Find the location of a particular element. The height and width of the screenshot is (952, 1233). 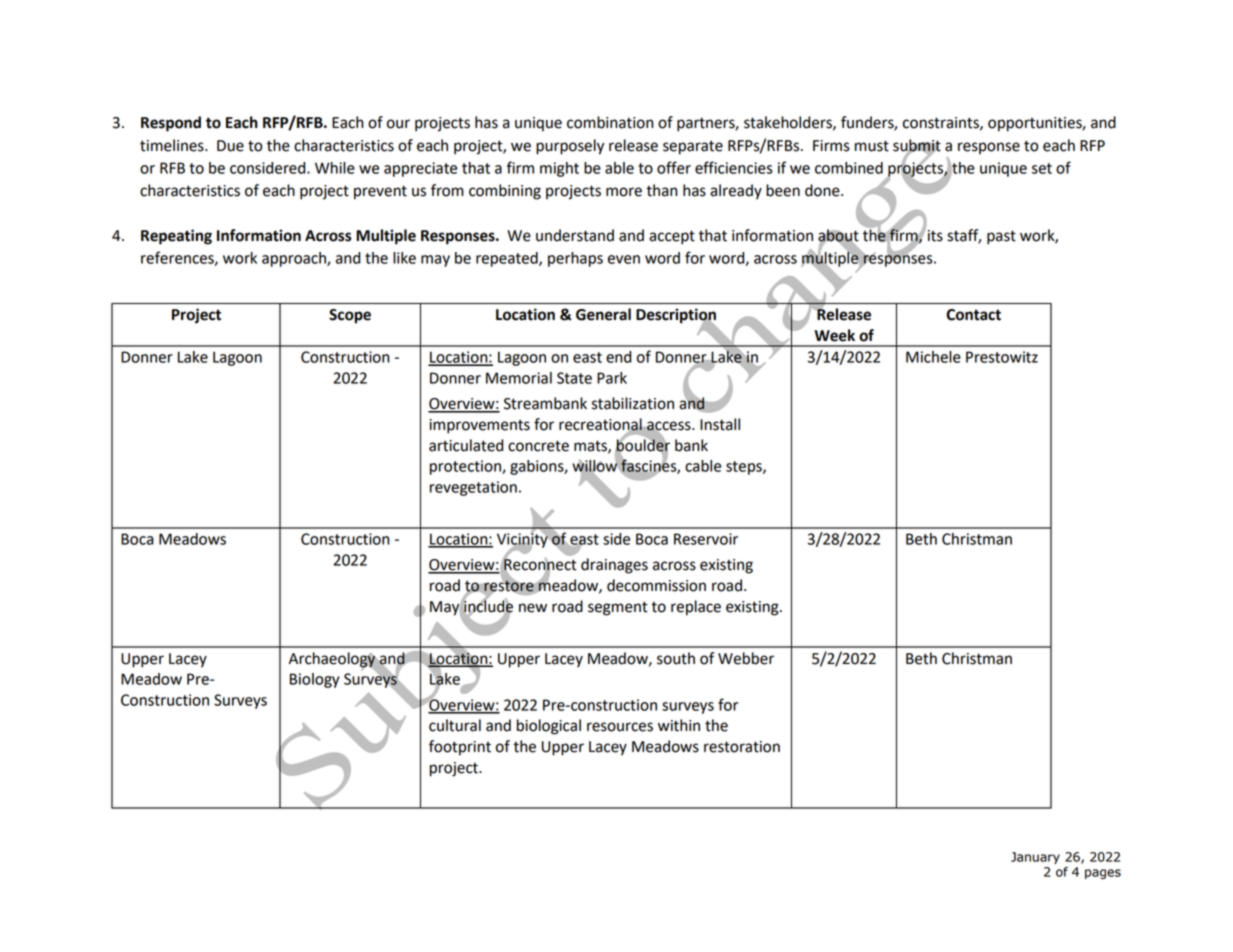

restoration is located at coordinates (742, 747).
